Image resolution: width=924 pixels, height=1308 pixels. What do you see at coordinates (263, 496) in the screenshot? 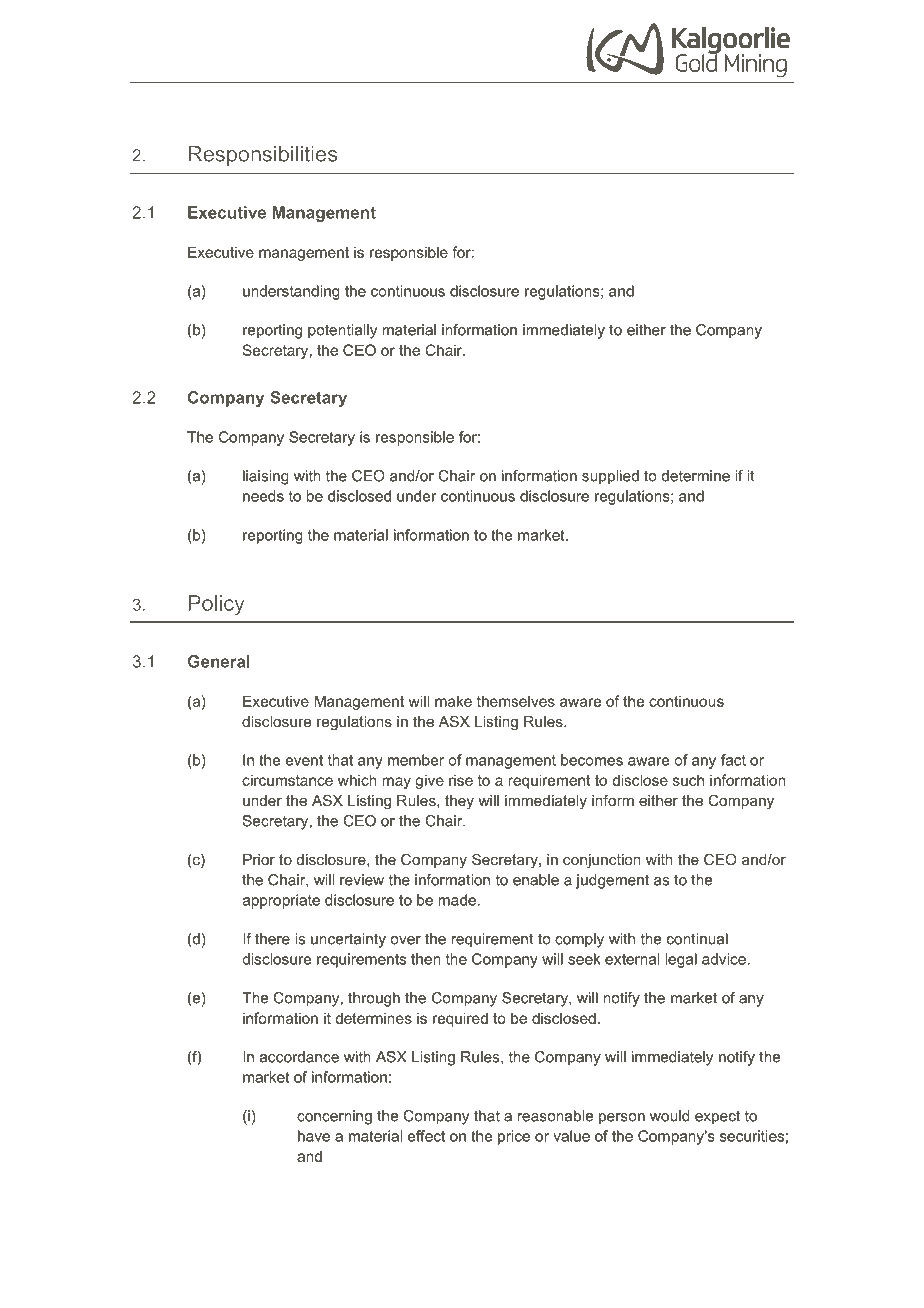
I see `needs` at bounding box center [263, 496].
